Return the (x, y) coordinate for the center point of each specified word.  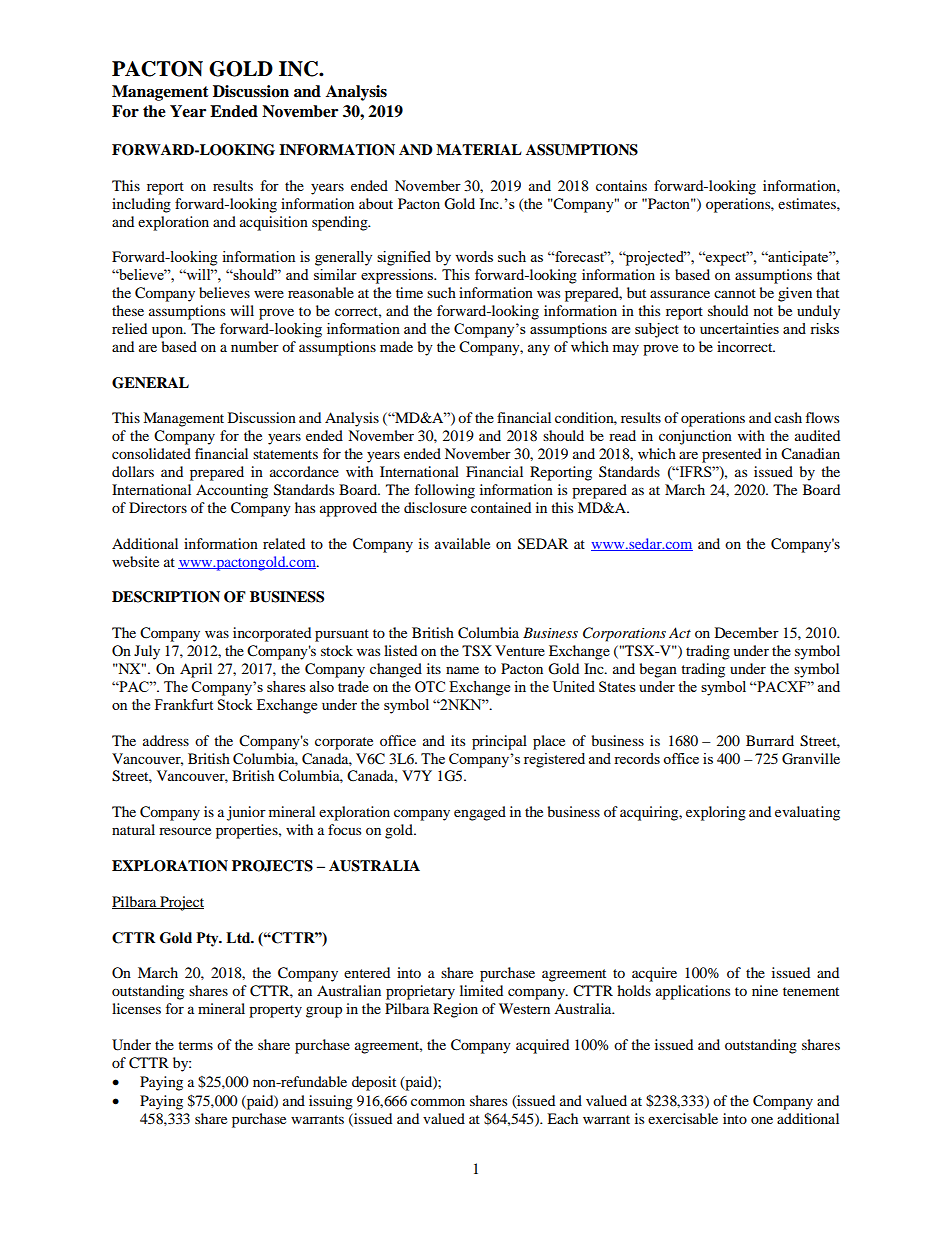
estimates (808, 203)
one (762, 1120)
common (438, 1102)
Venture (520, 650)
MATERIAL (479, 149)
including (141, 205)
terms (195, 1045)
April (196, 670)
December (747, 632)
